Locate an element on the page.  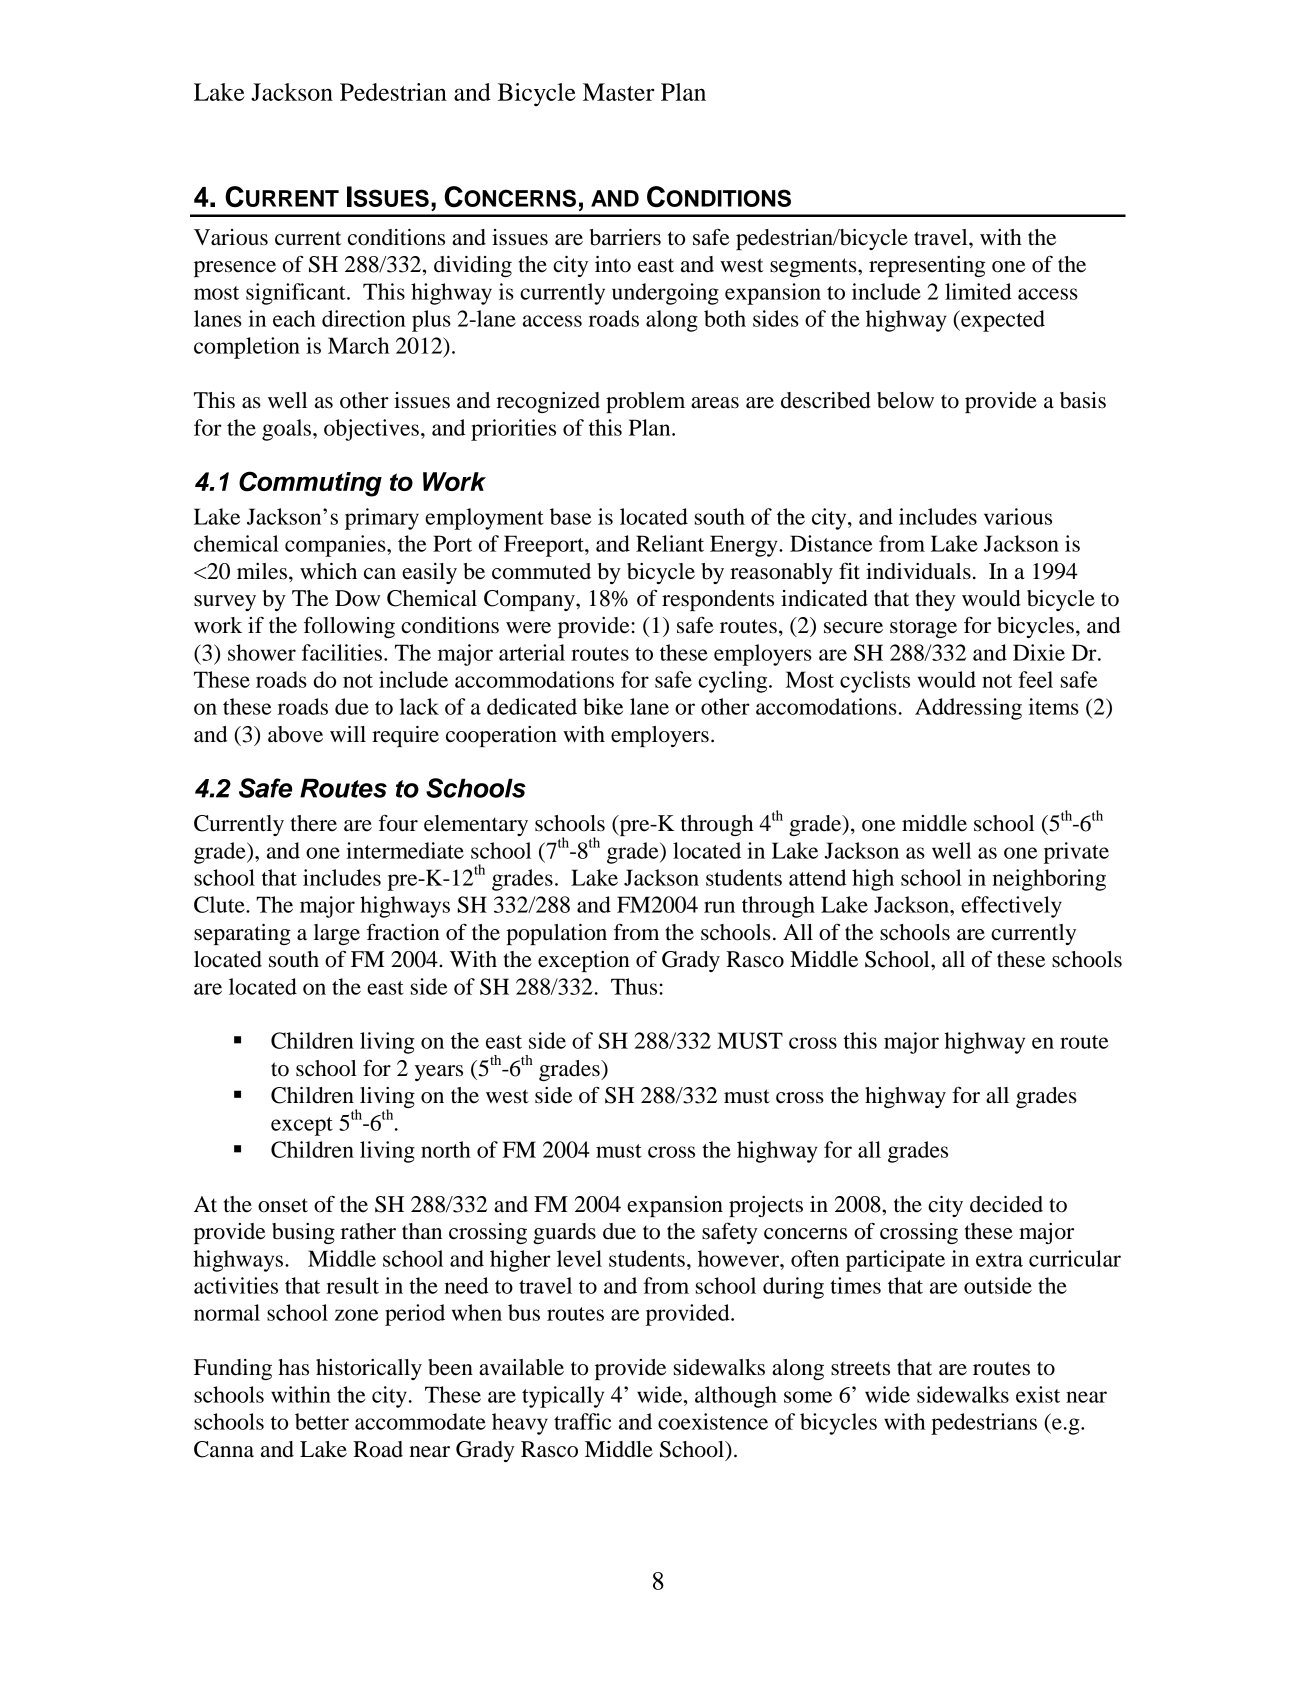
Commuting is located at coordinates (310, 484).
